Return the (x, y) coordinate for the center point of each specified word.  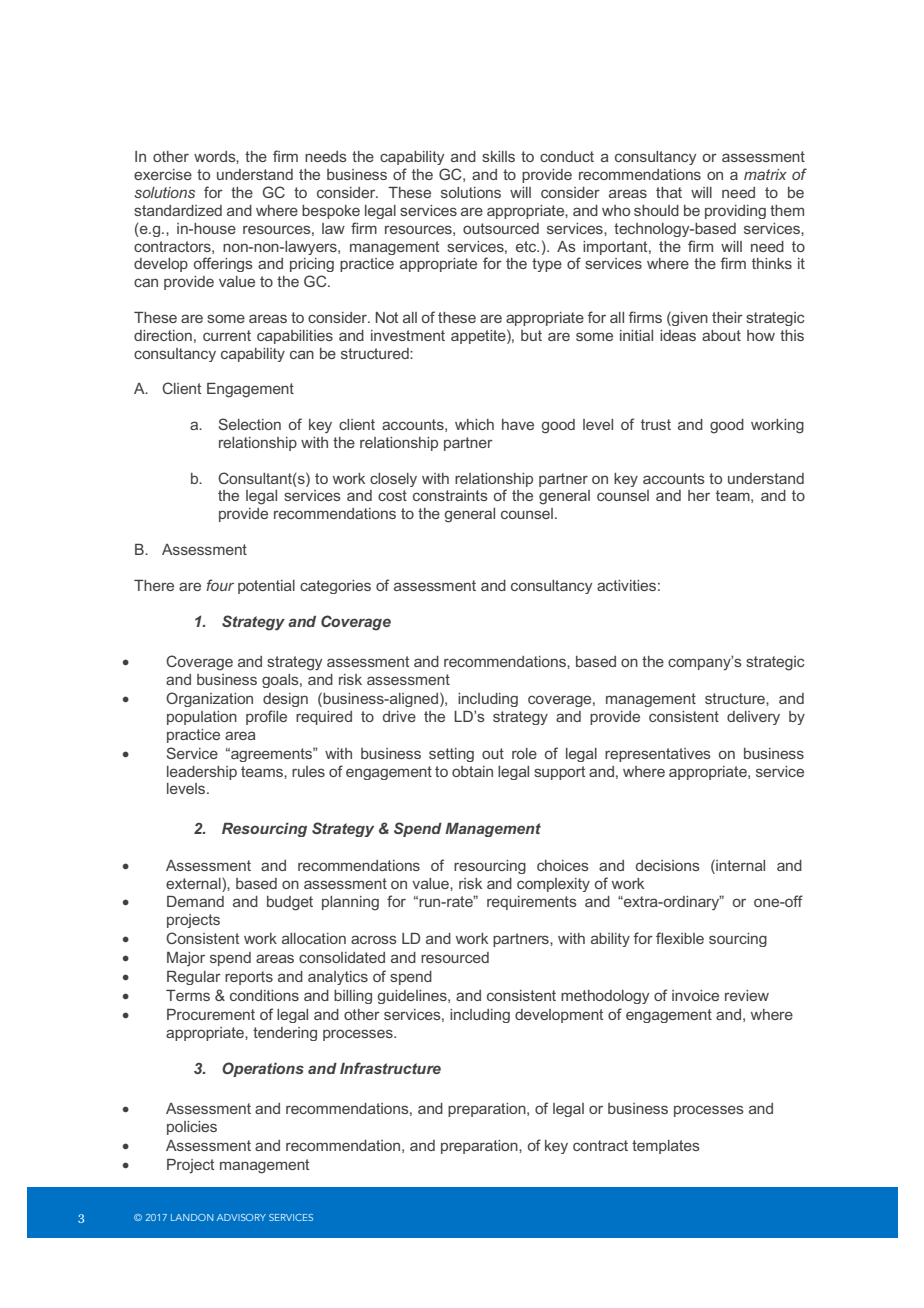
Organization (209, 699)
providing (735, 212)
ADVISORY (241, 1217)
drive (399, 716)
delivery (753, 718)
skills (498, 156)
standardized (178, 210)
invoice (695, 995)
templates (666, 1147)
